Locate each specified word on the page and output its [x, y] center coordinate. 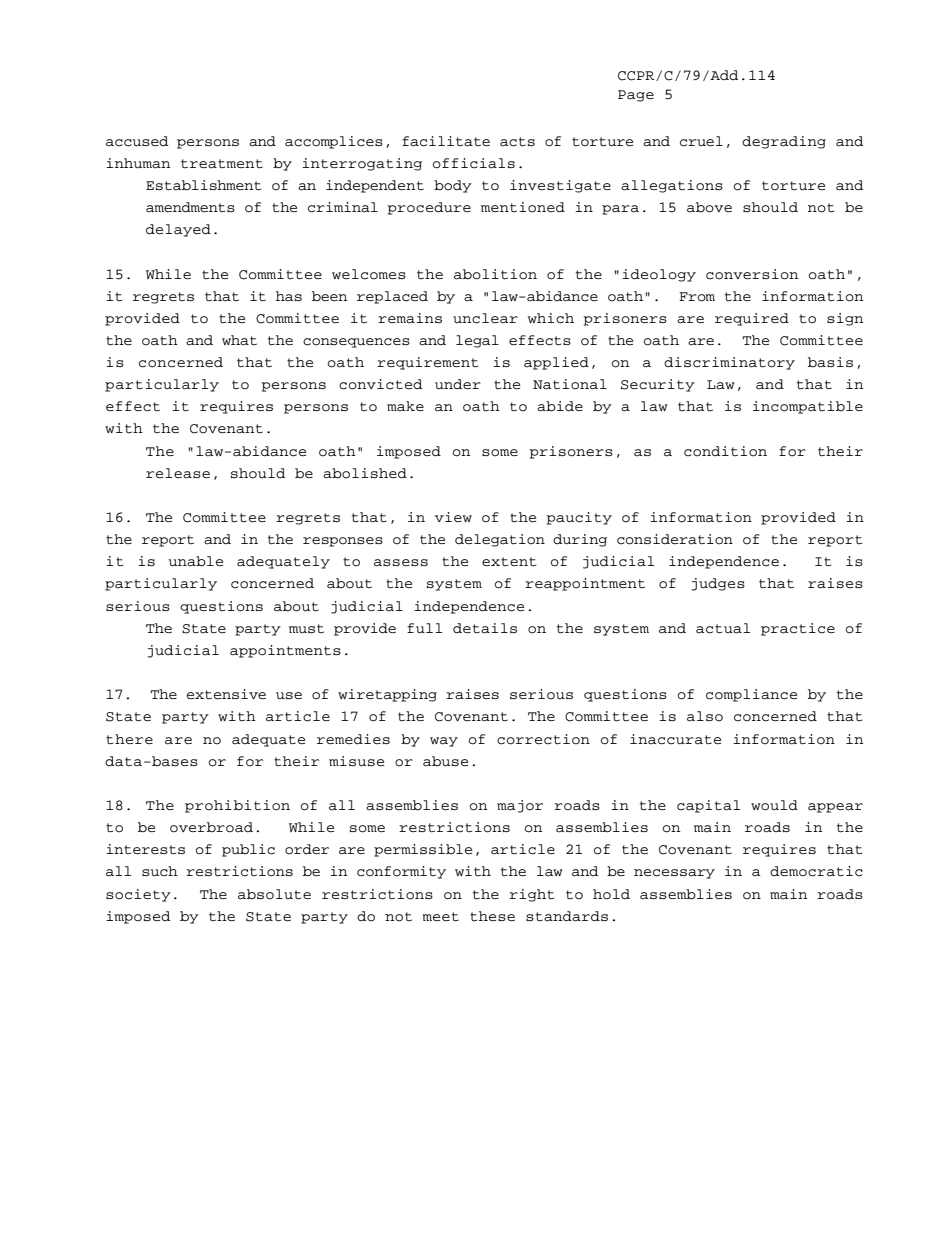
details [485, 628]
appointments [285, 651]
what [239, 340]
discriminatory [729, 363]
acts [517, 142]
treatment [222, 164]
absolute [274, 894]
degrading [784, 142]
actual [723, 628]
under [458, 384]
